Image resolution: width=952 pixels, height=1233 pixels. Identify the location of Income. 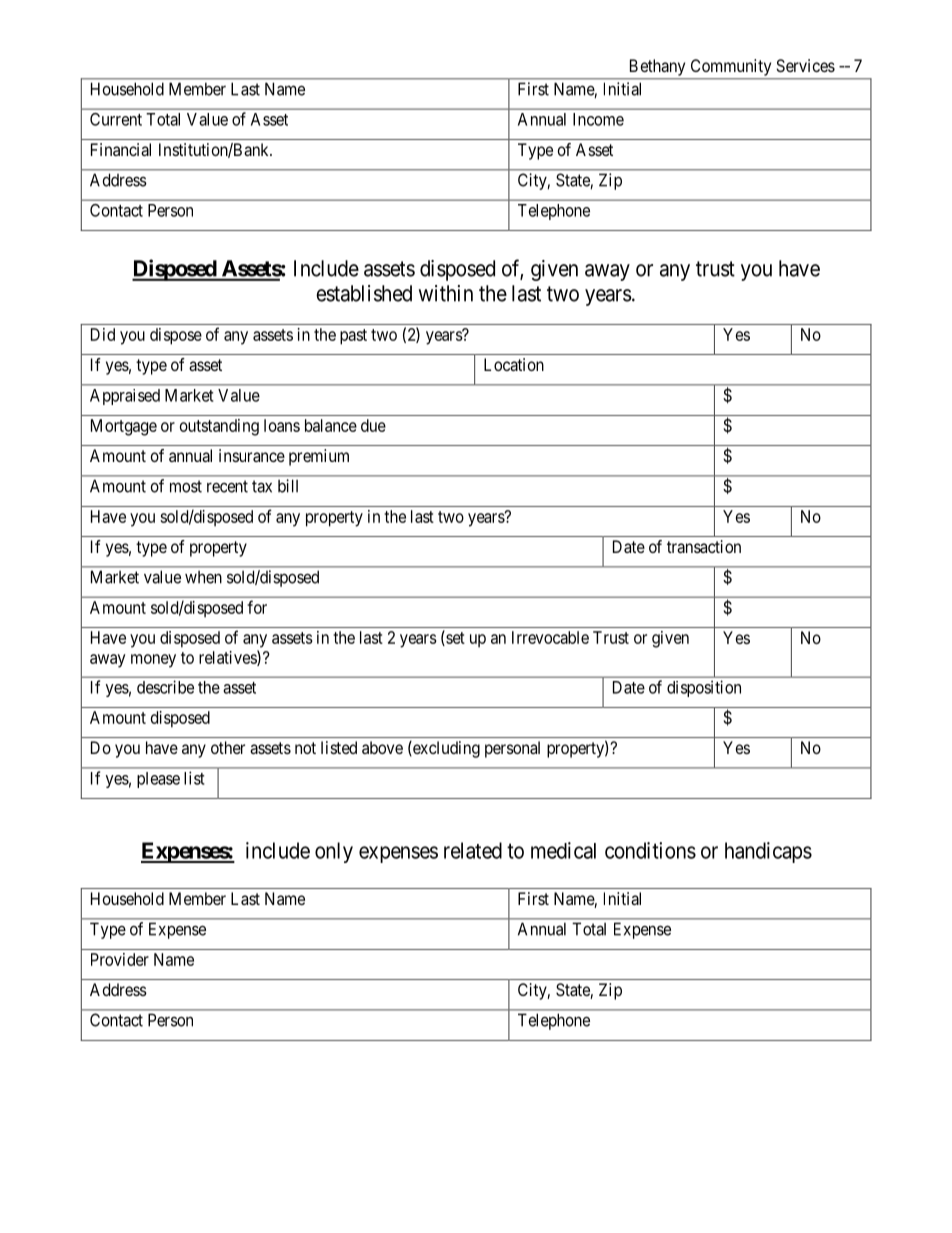
(598, 119).
